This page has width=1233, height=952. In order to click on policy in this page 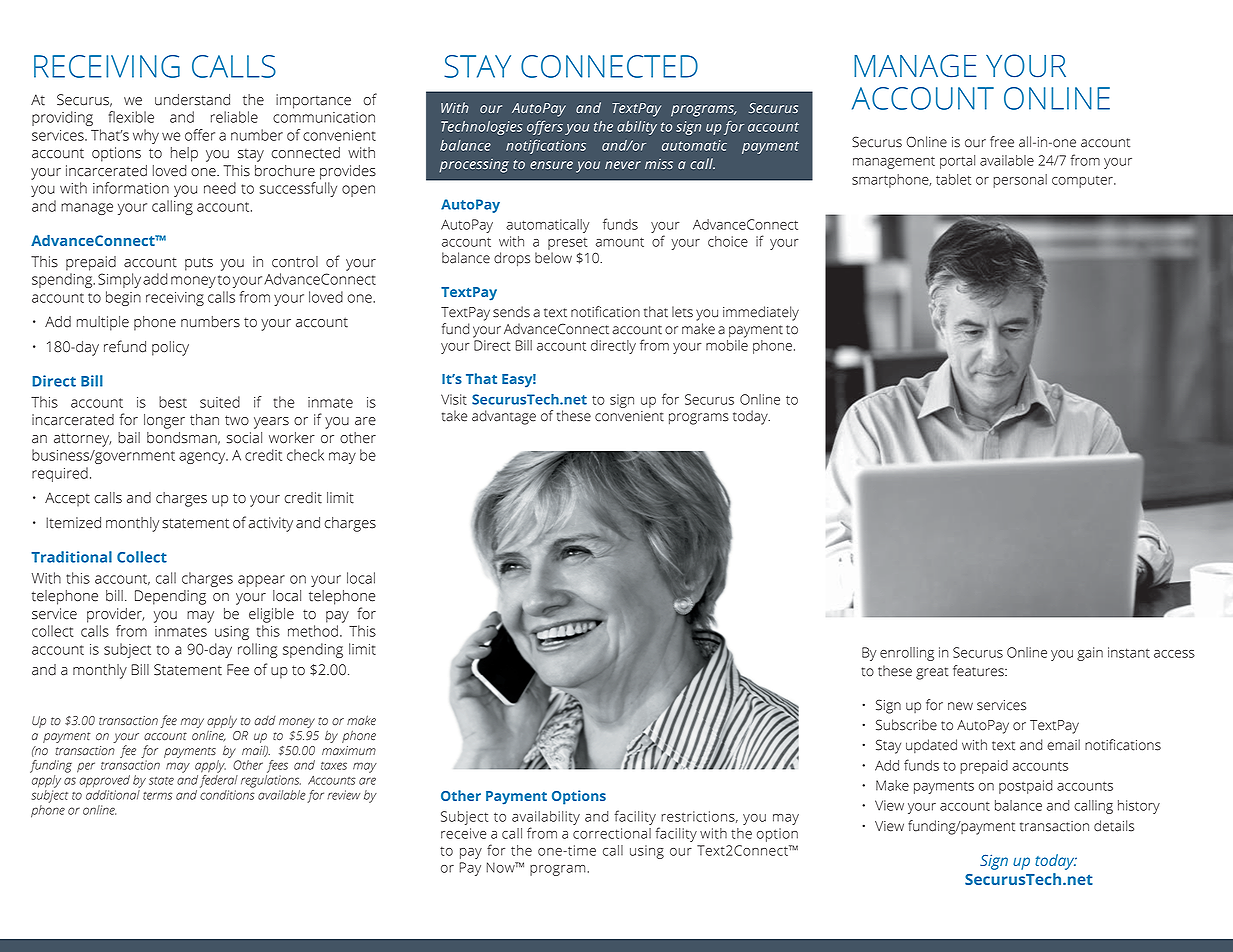, I will do `click(170, 348)`.
